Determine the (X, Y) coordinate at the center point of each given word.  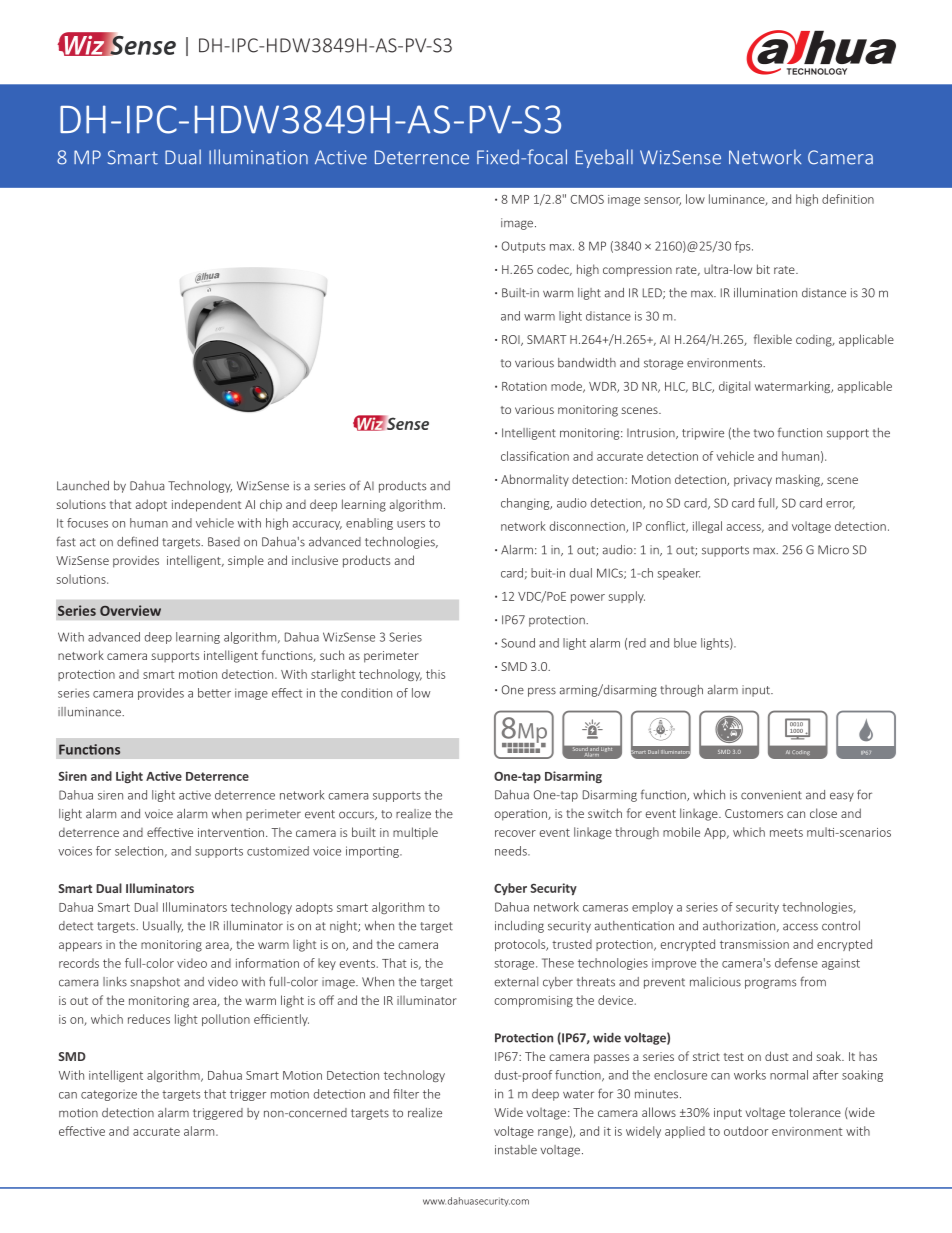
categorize (109, 1095)
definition (848, 199)
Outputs (523, 247)
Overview (130, 610)
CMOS (587, 199)
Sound (518, 643)
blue (685, 643)
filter (406, 1094)
